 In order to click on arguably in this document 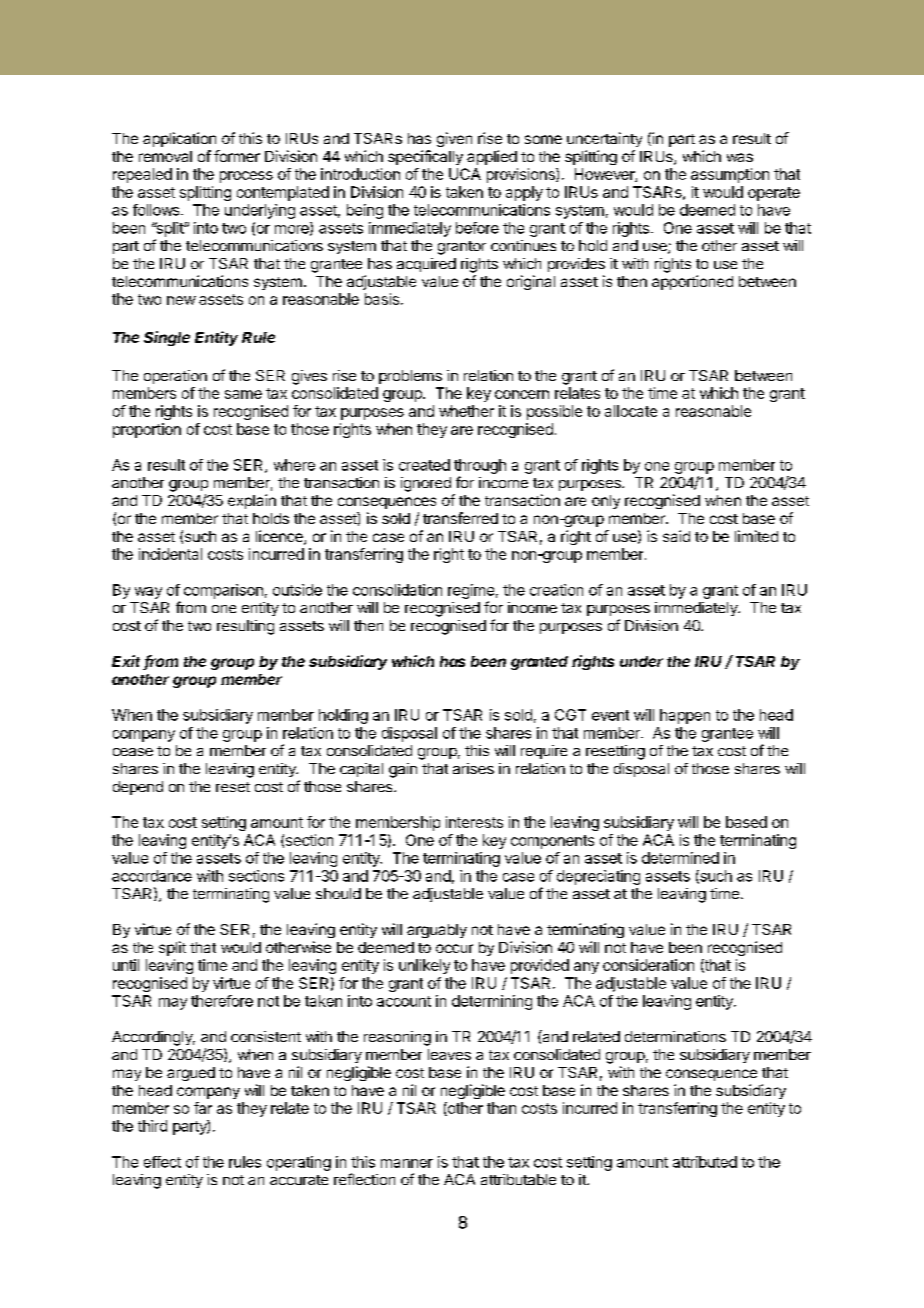, I will do `click(437, 931)`.
